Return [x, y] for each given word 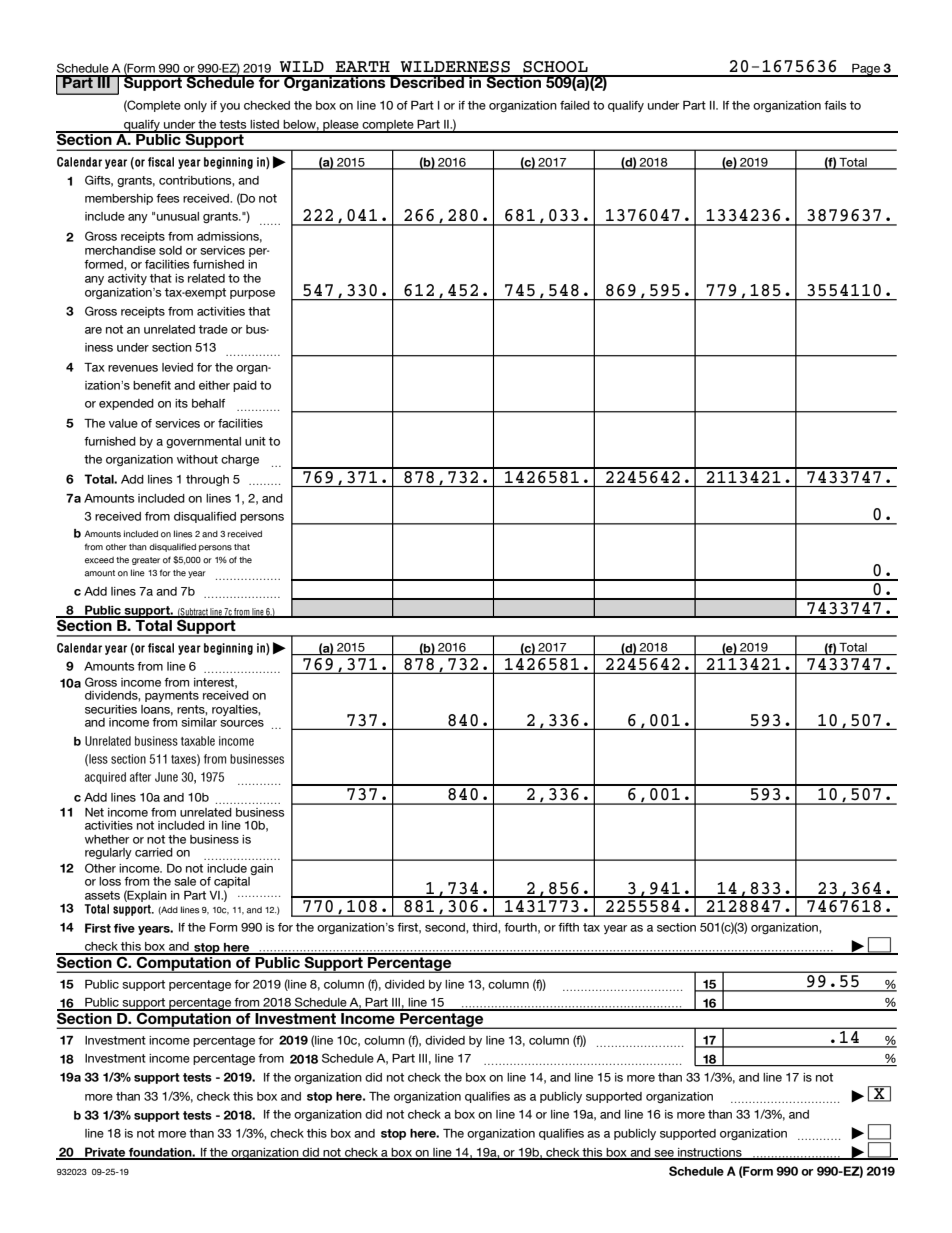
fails [835, 105]
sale [185, 881]
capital [233, 882]
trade [213, 329]
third [485, 927]
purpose [252, 294]
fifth [568, 927]
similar [199, 721]
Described [427, 81]
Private [105, 1153]
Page [866, 70]
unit [255, 441]
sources [242, 723]
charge [240, 460]
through [207, 480]
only [195, 106]
